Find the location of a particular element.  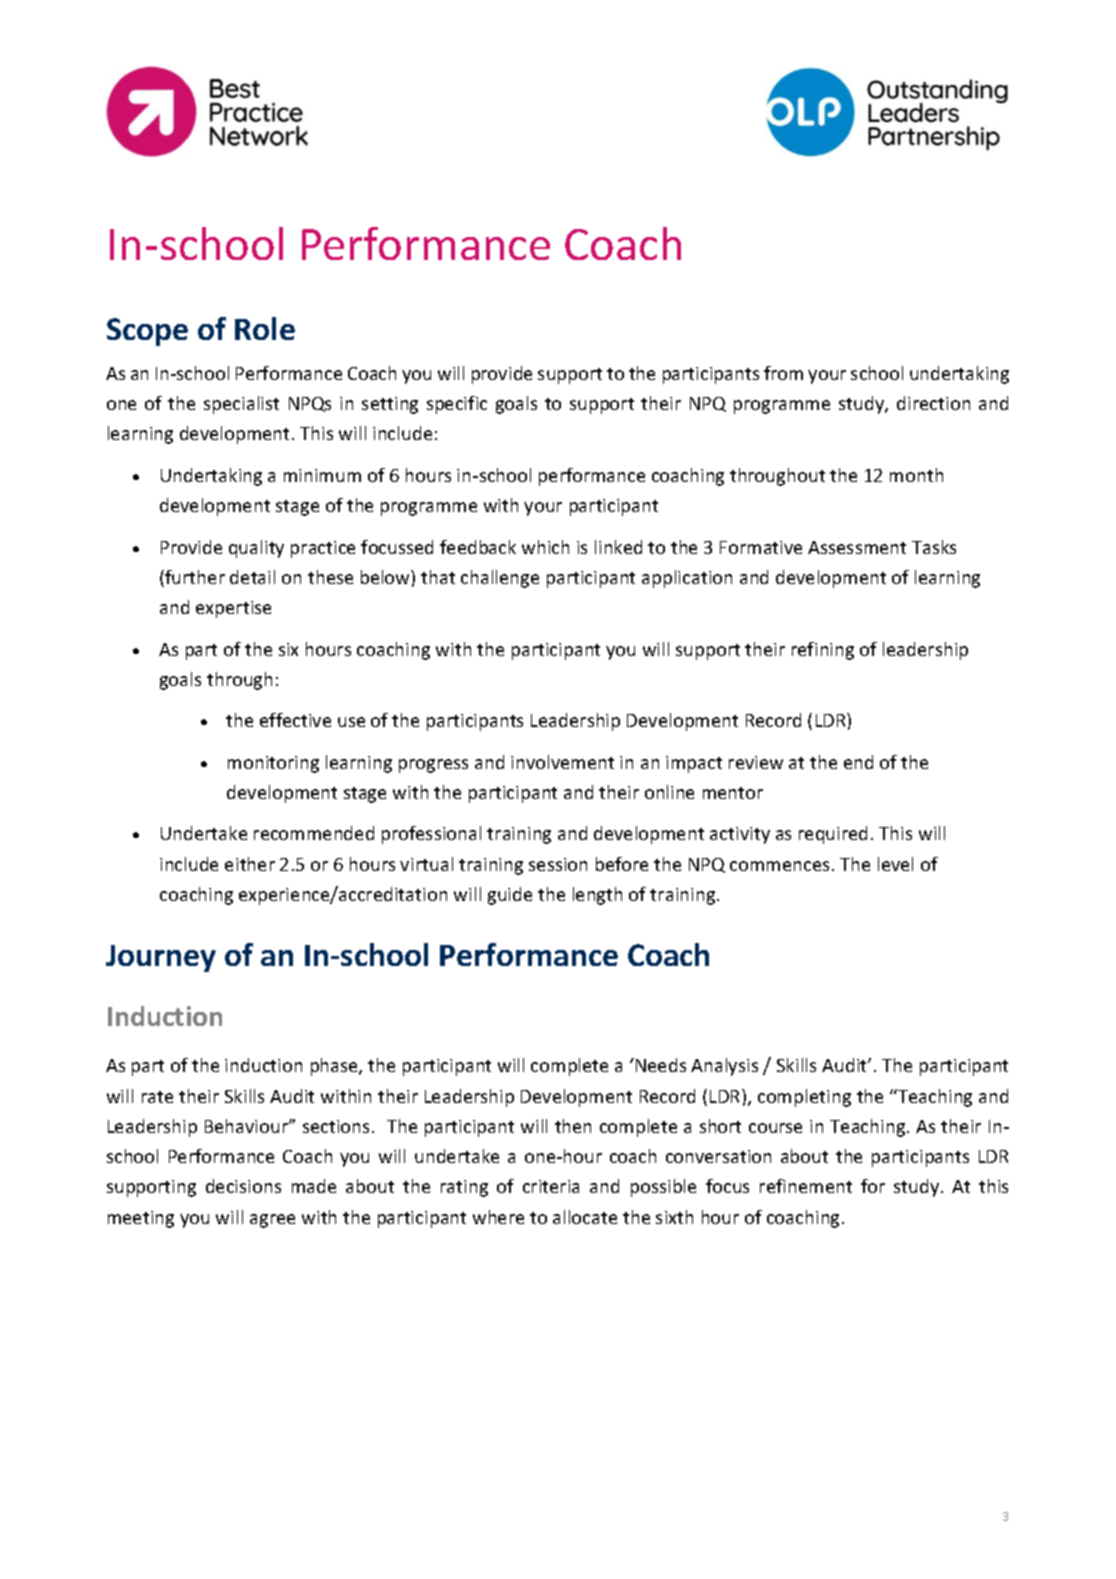

refining is located at coordinates (823, 651).
